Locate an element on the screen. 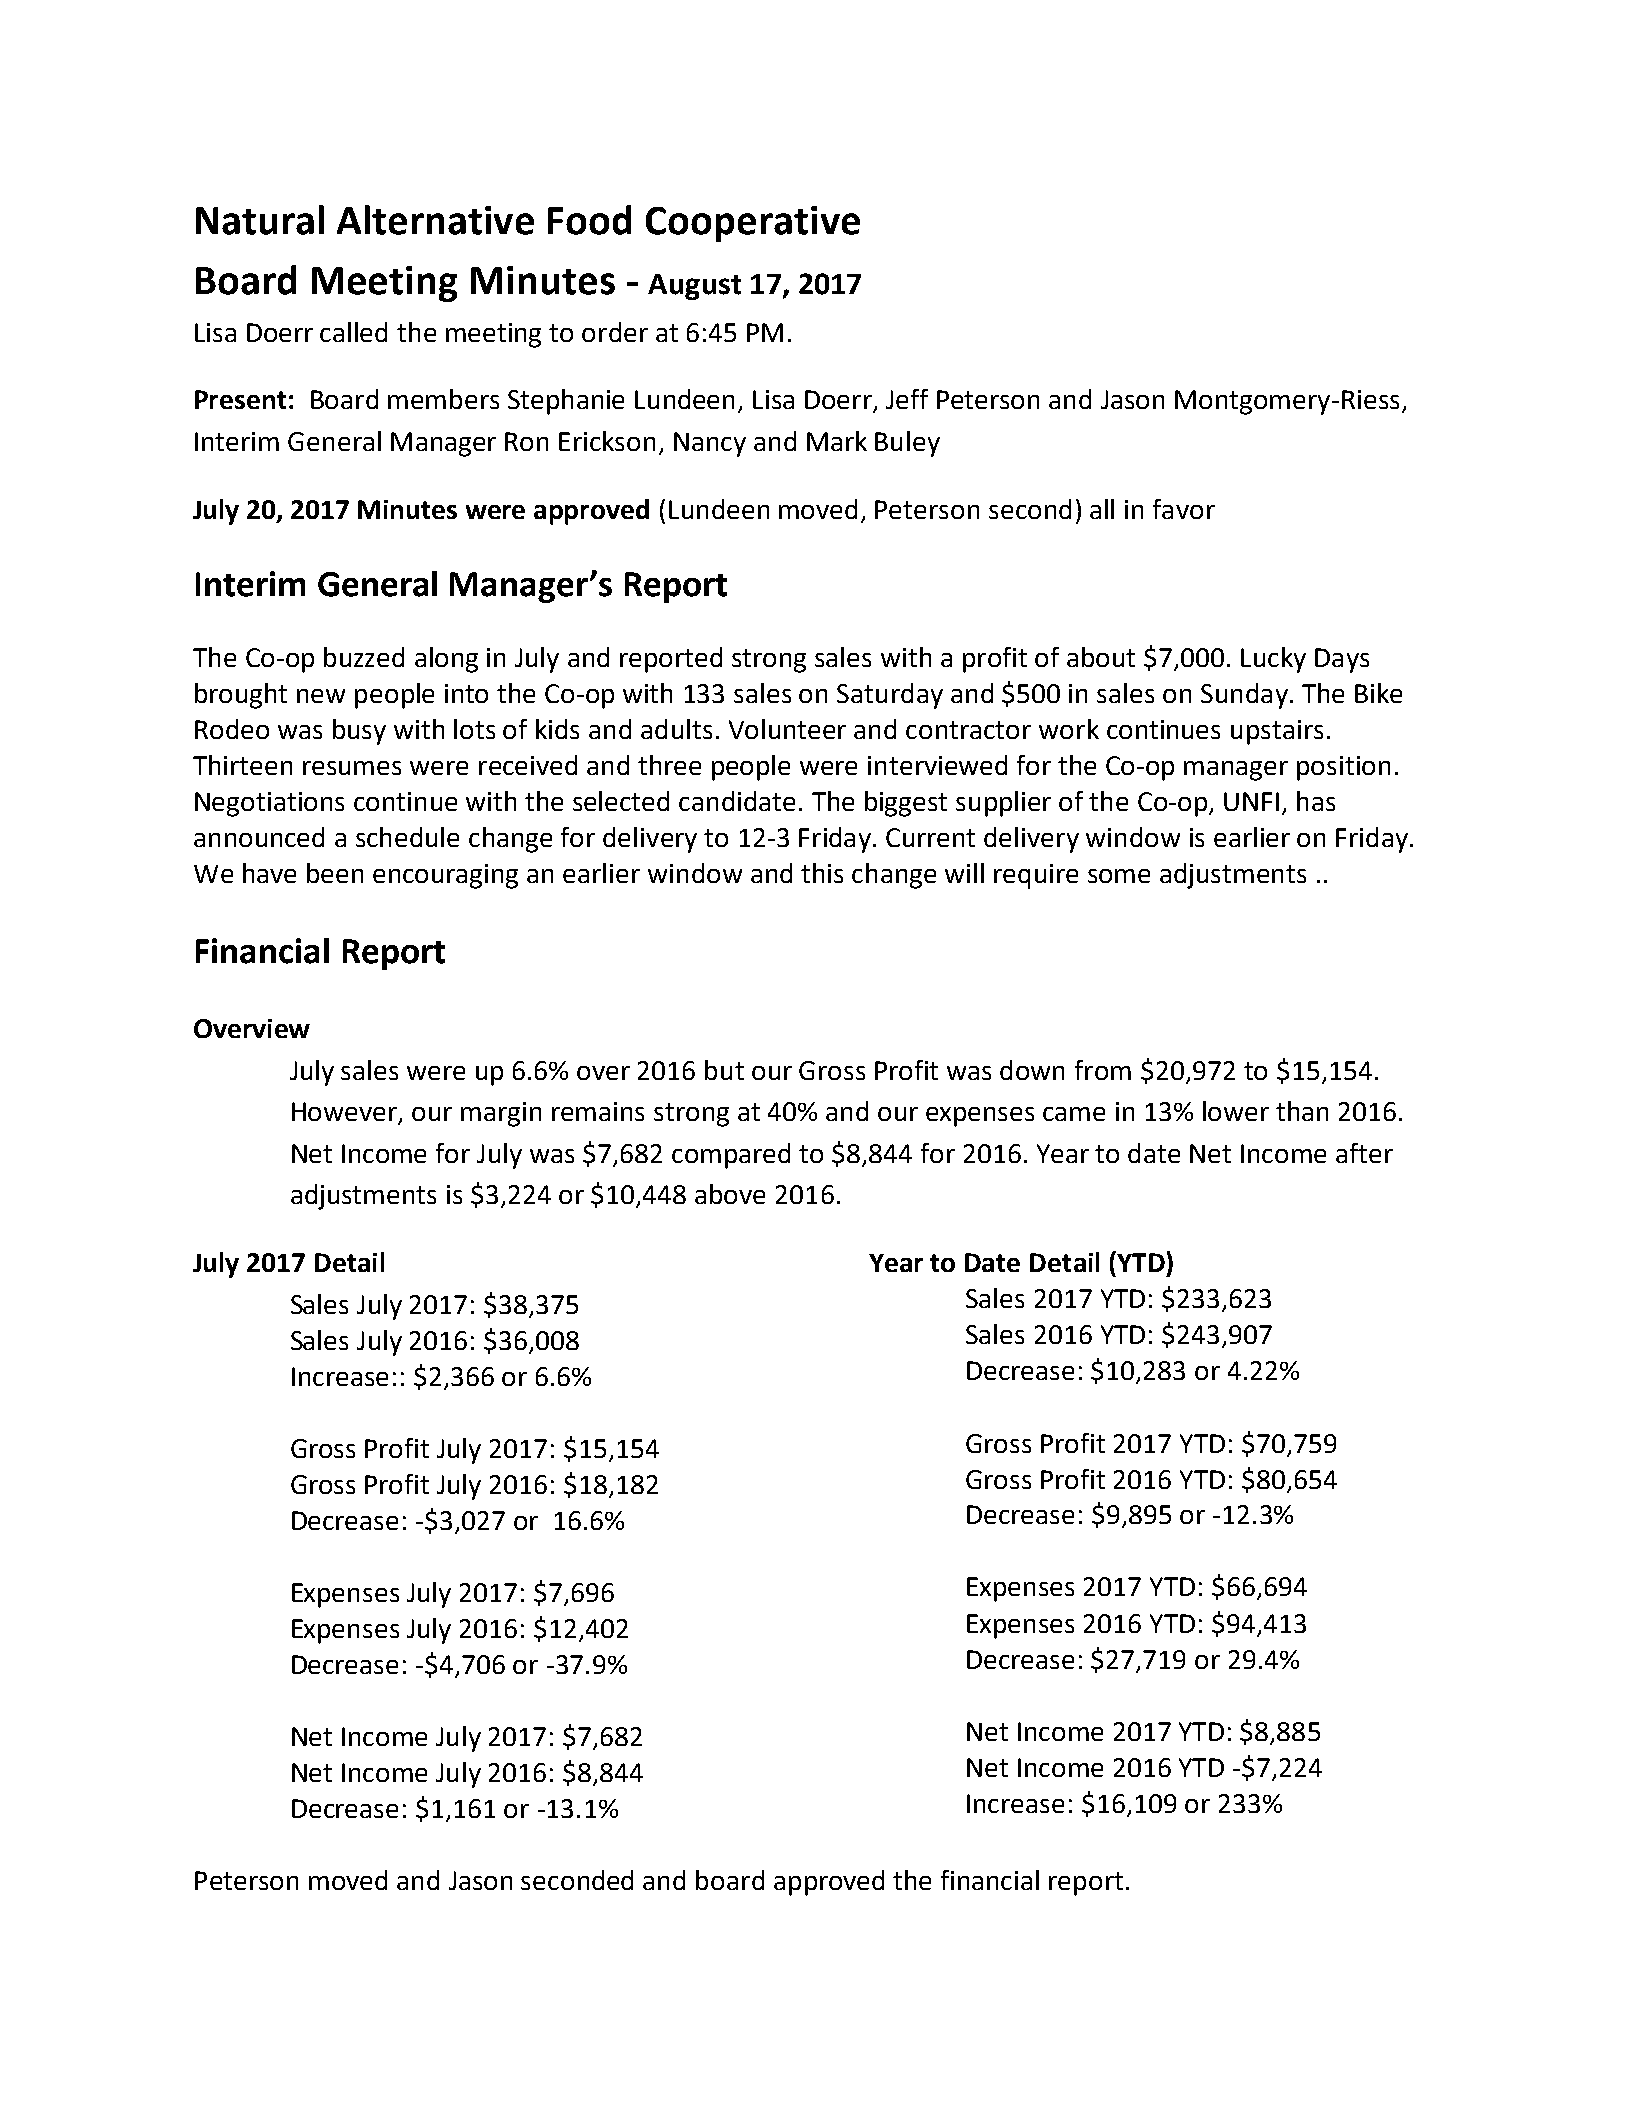 Image resolution: width=1641 pixels, height=2124 pixels. However is located at coordinates (346, 1113).
